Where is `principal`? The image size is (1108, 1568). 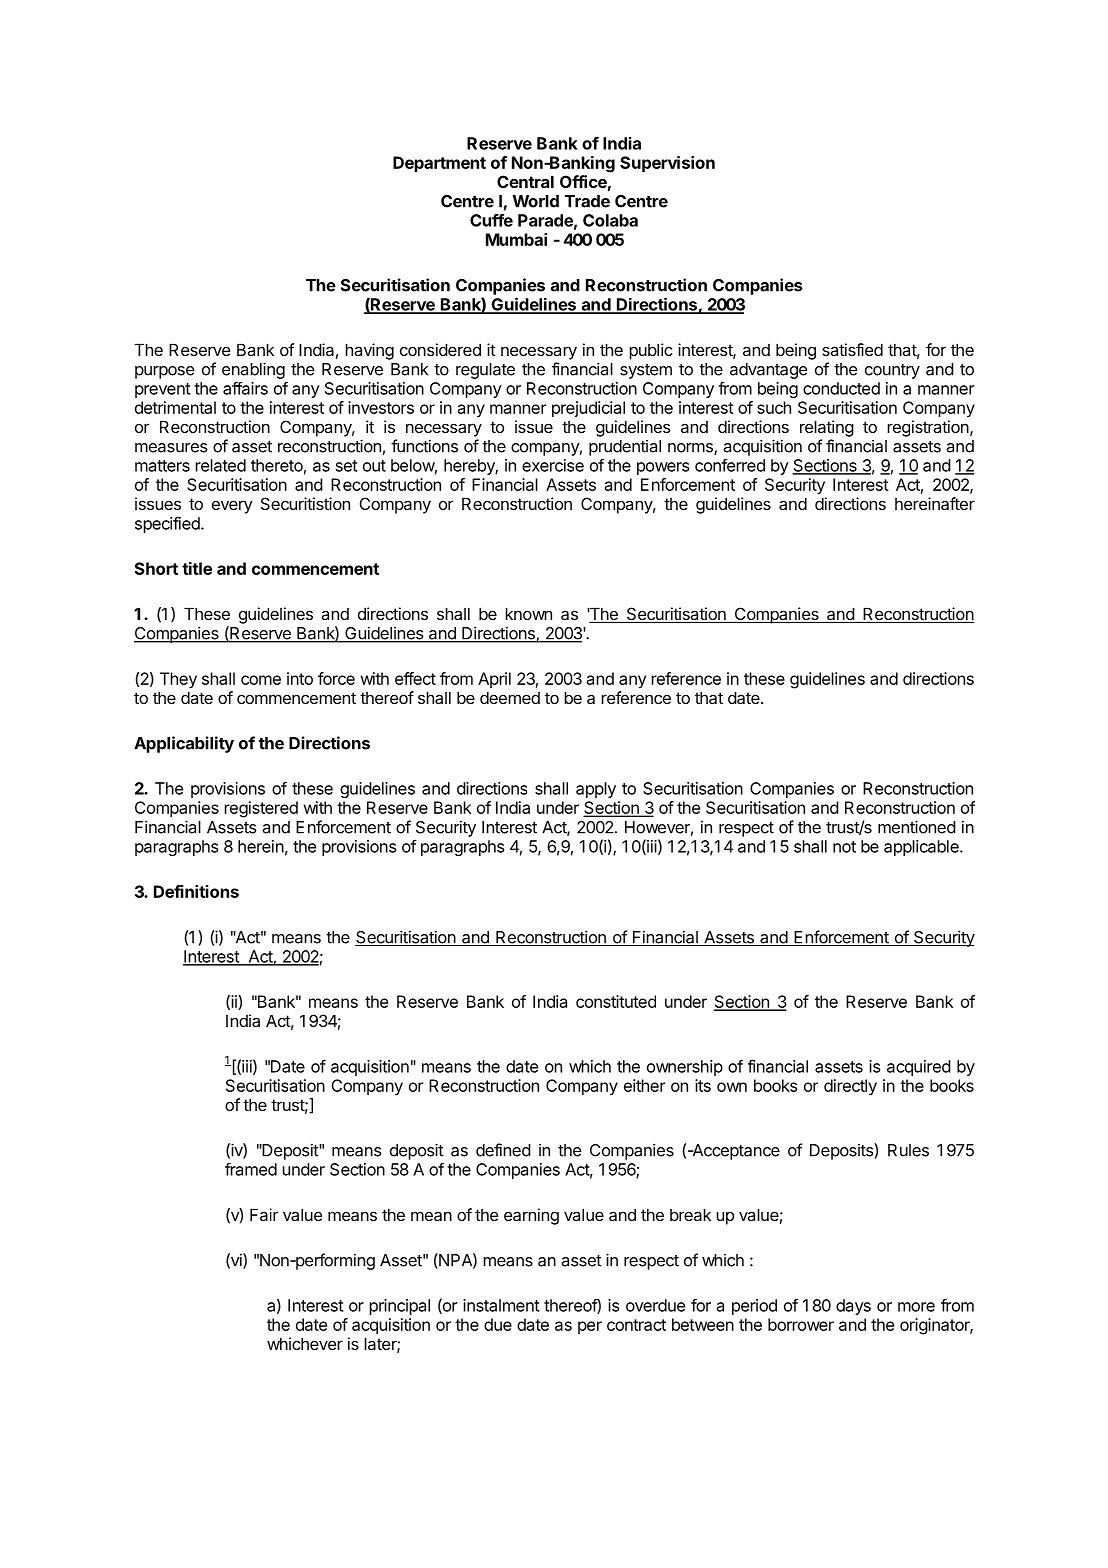
principal is located at coordinates (399, 1307).
